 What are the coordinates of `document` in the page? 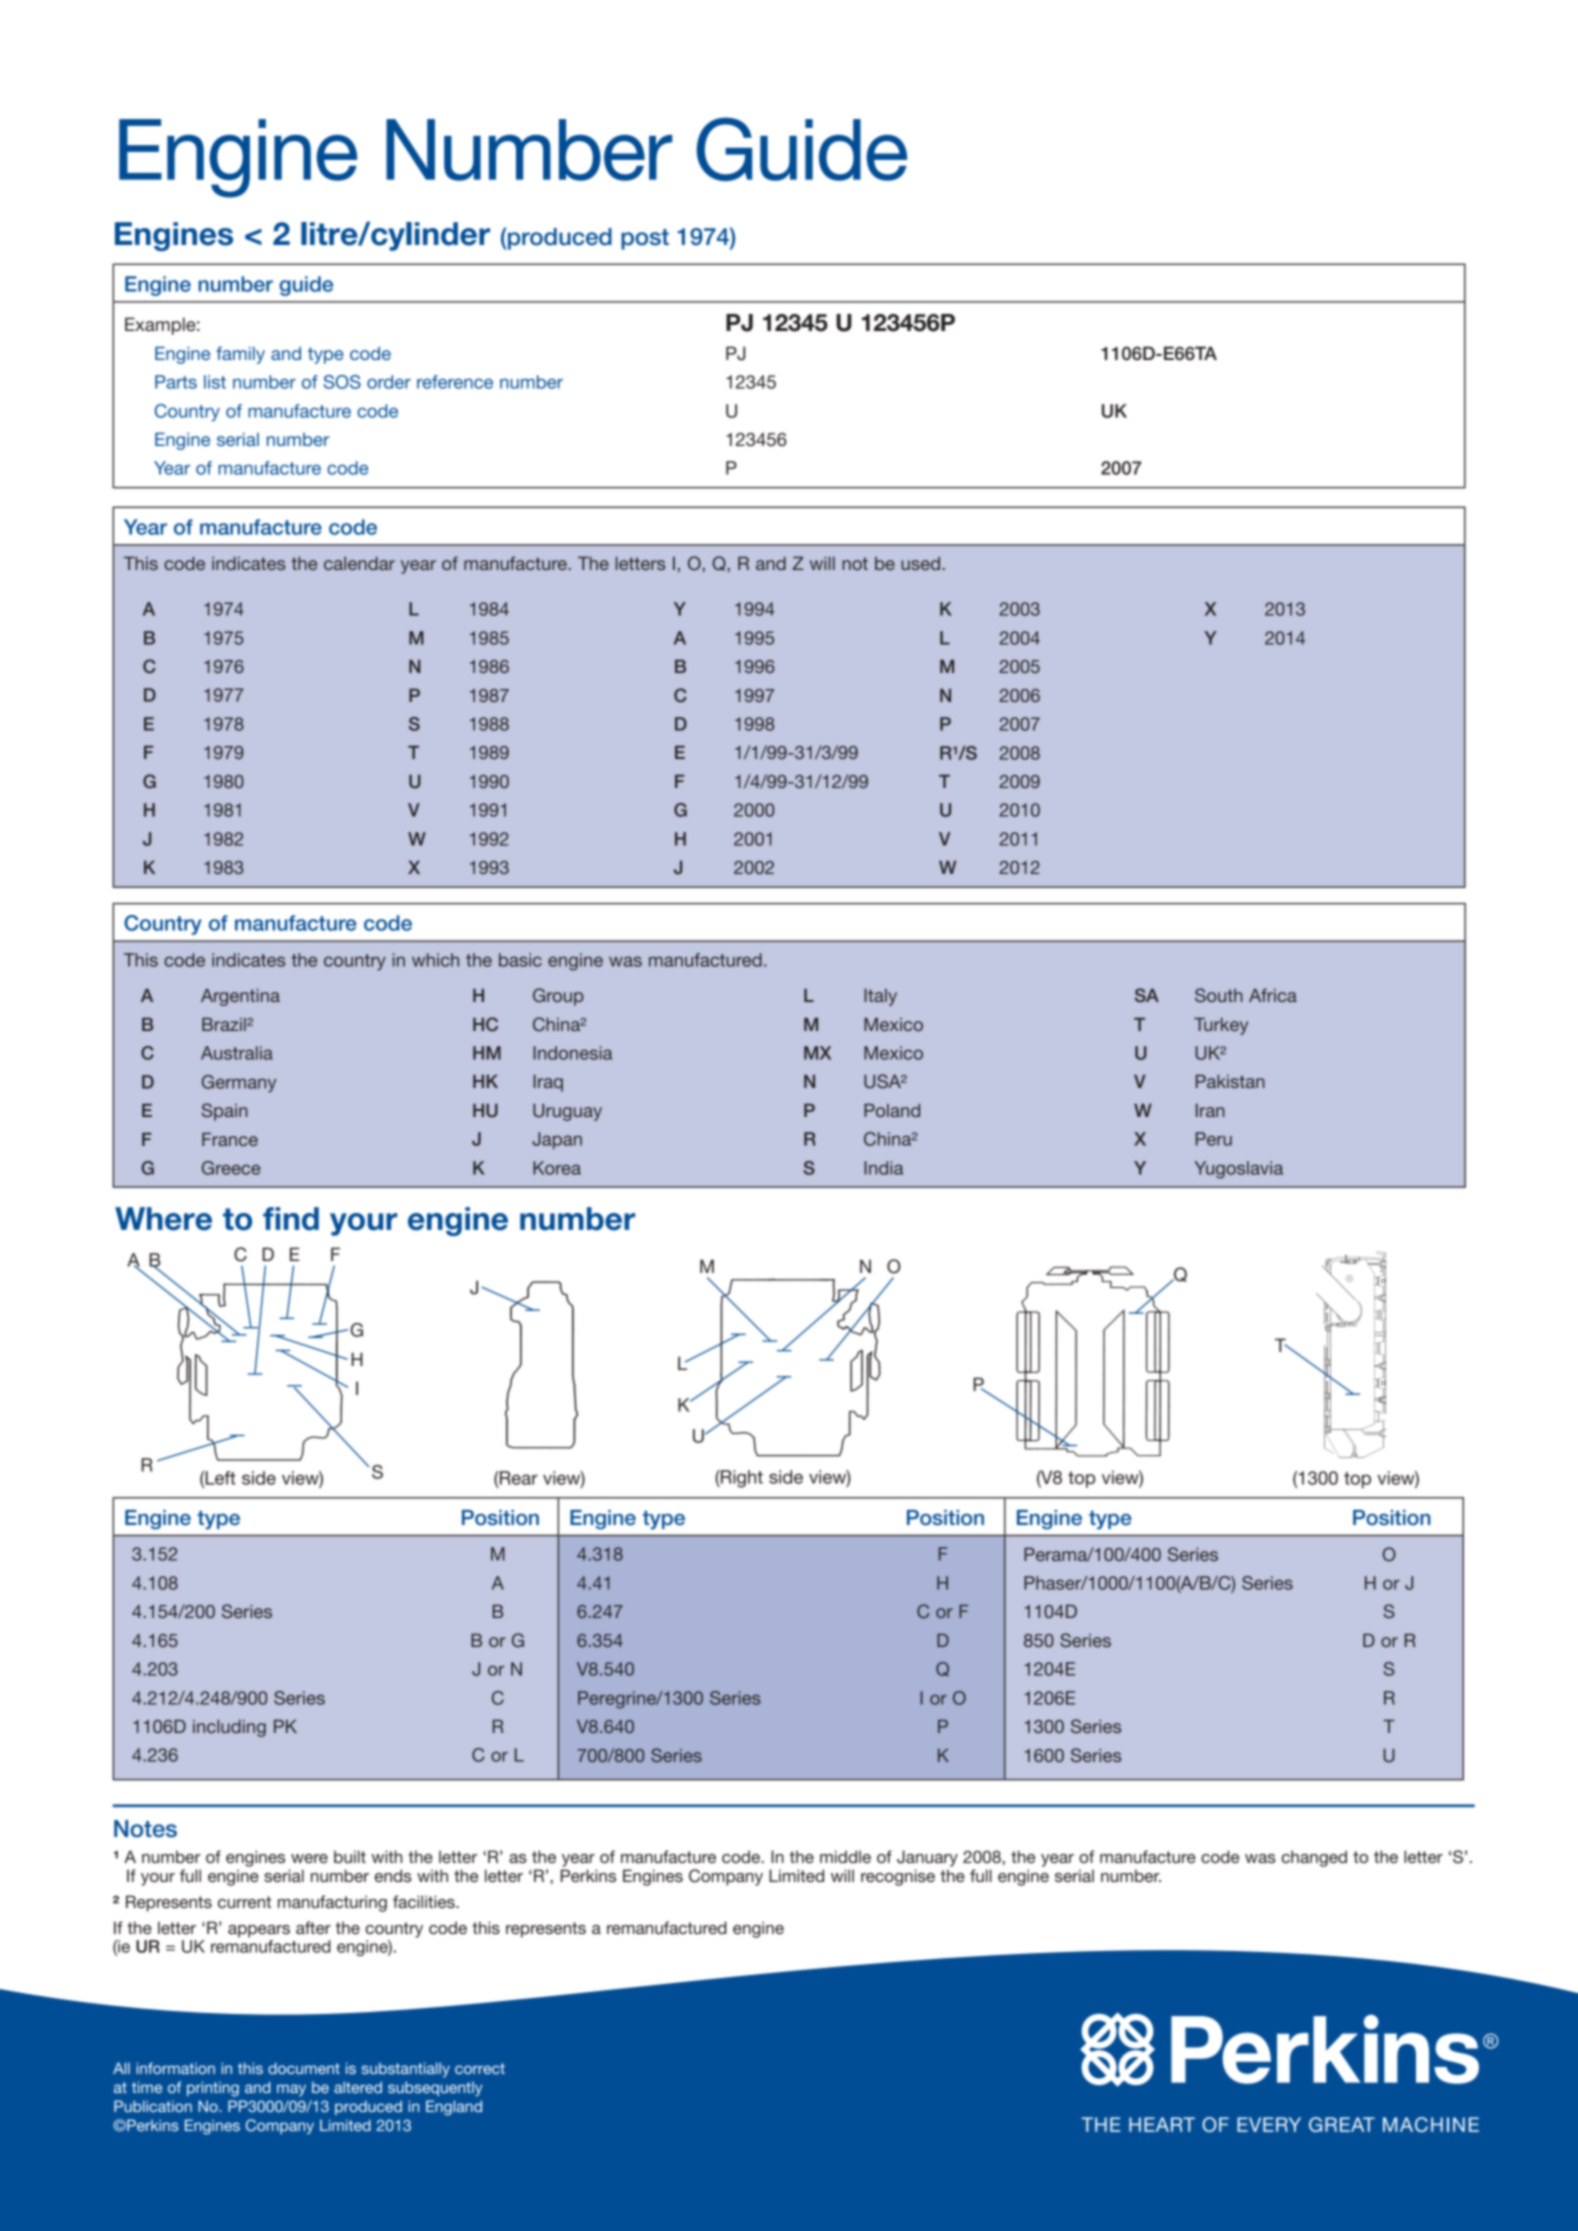 It's located at (304, 2068).
